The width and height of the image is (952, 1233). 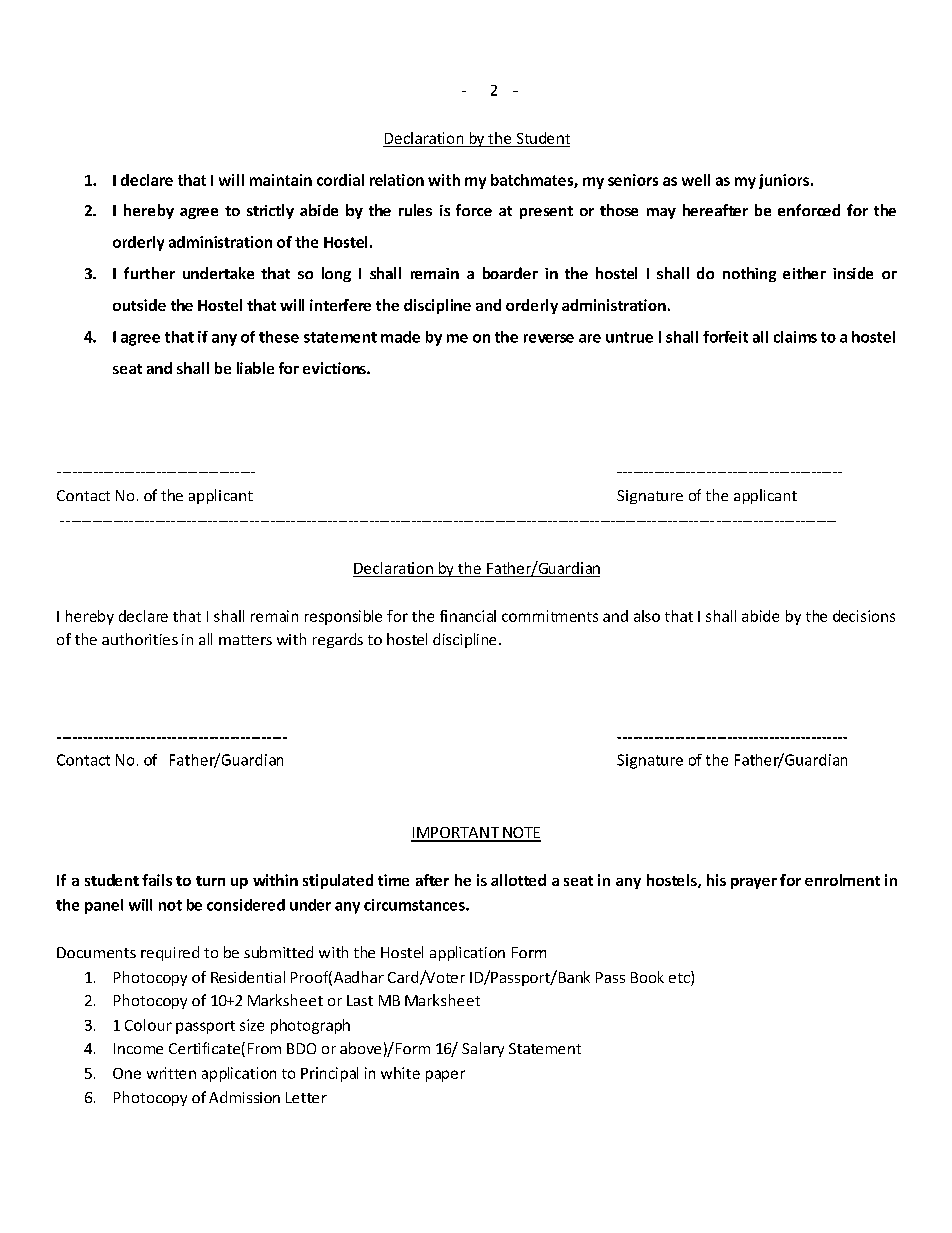 What do you see at coordinates (864, 616) in the image?
I see `decisions` at bounding box center [864, 616].
